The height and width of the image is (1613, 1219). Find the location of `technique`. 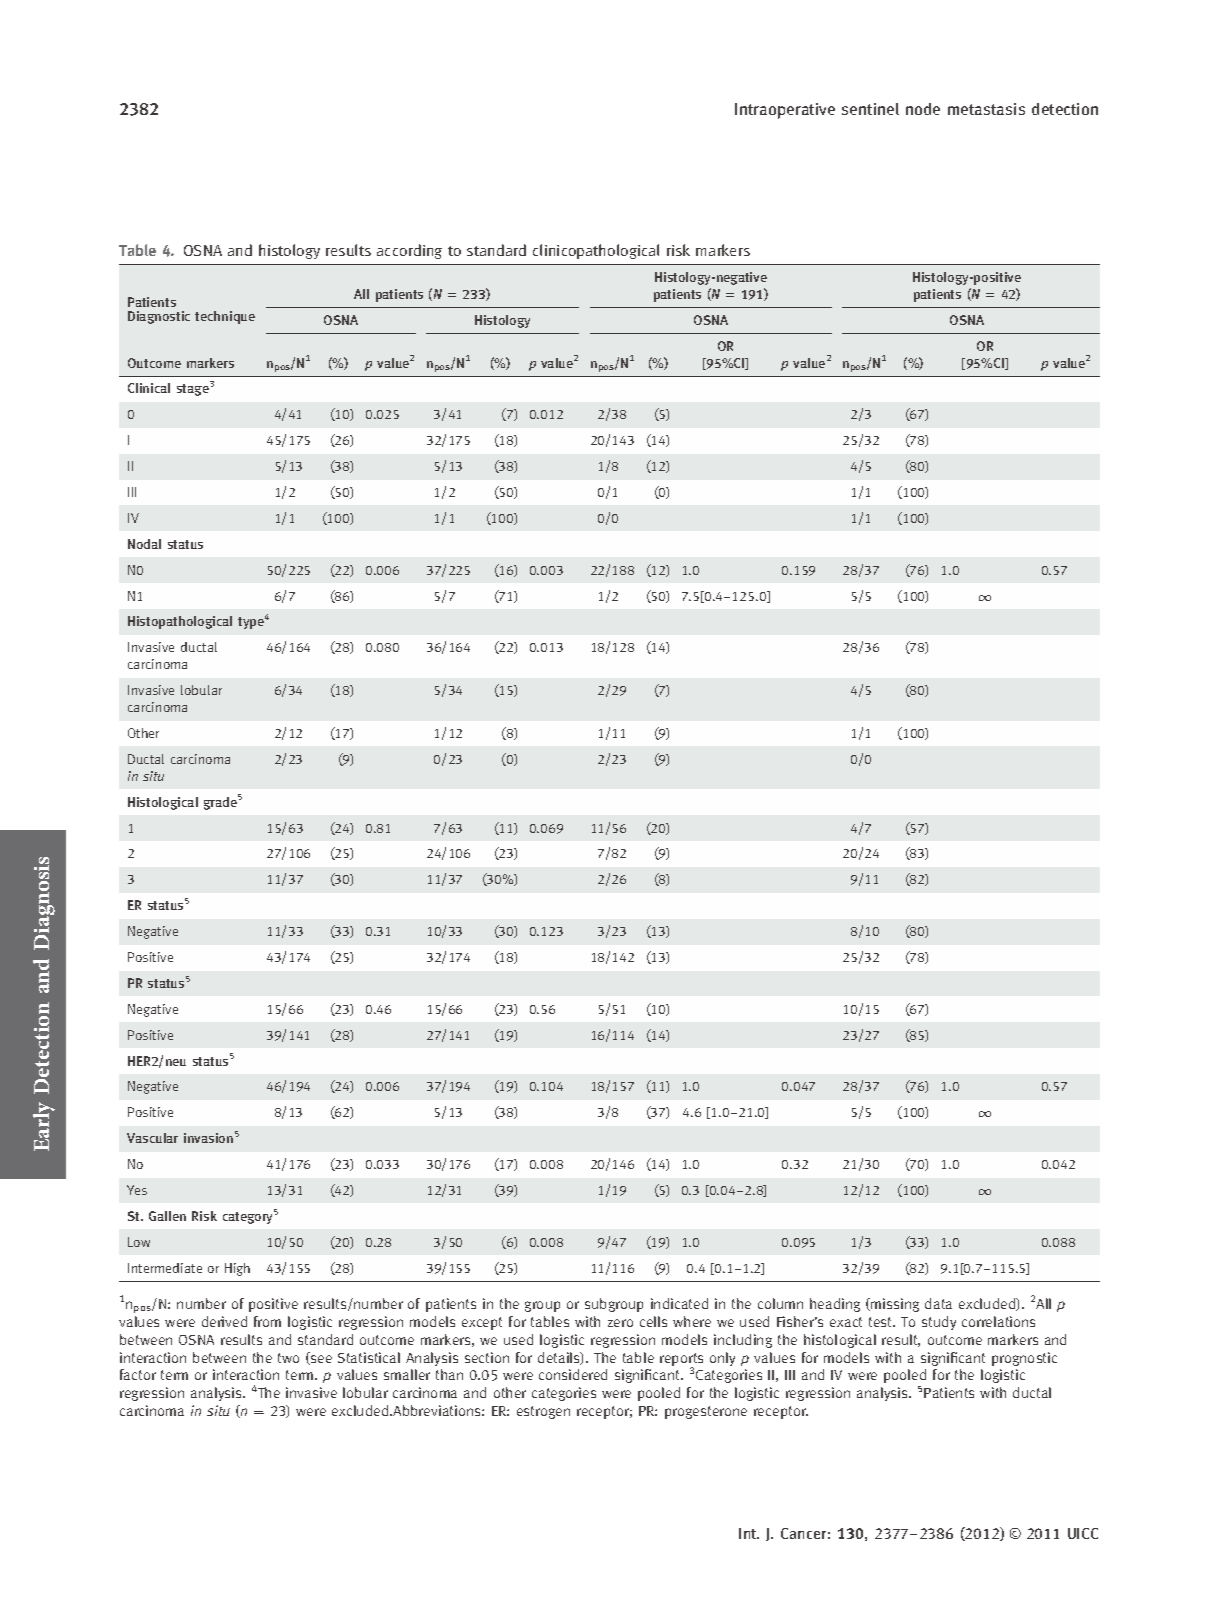

technique is located at coordinates (225, 317).
